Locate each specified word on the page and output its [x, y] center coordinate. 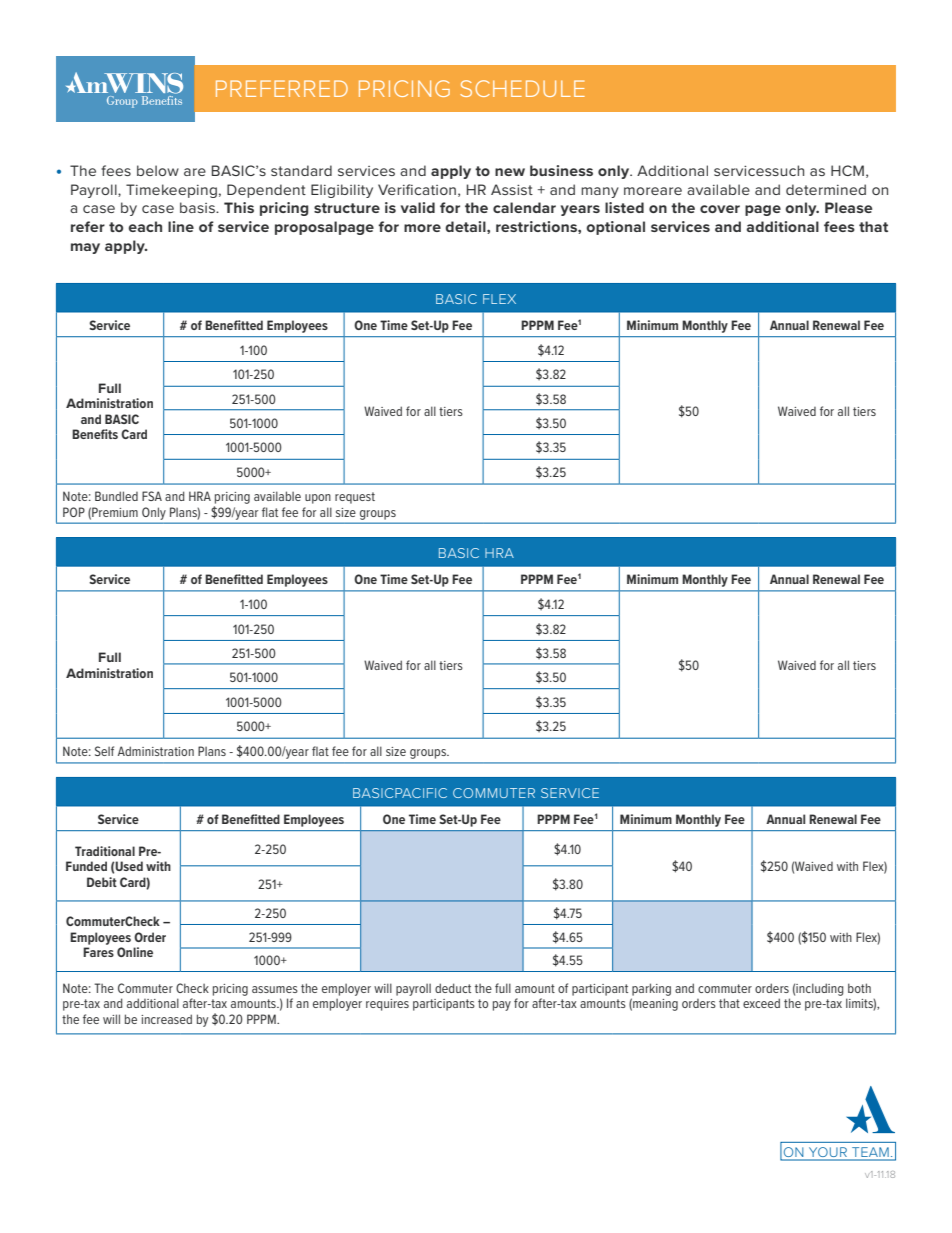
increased [166, 1019]
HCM [847, 170]
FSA [152, 496]
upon [318, 499]
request [355, 498]
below [158, 170]
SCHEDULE [522, 88]
